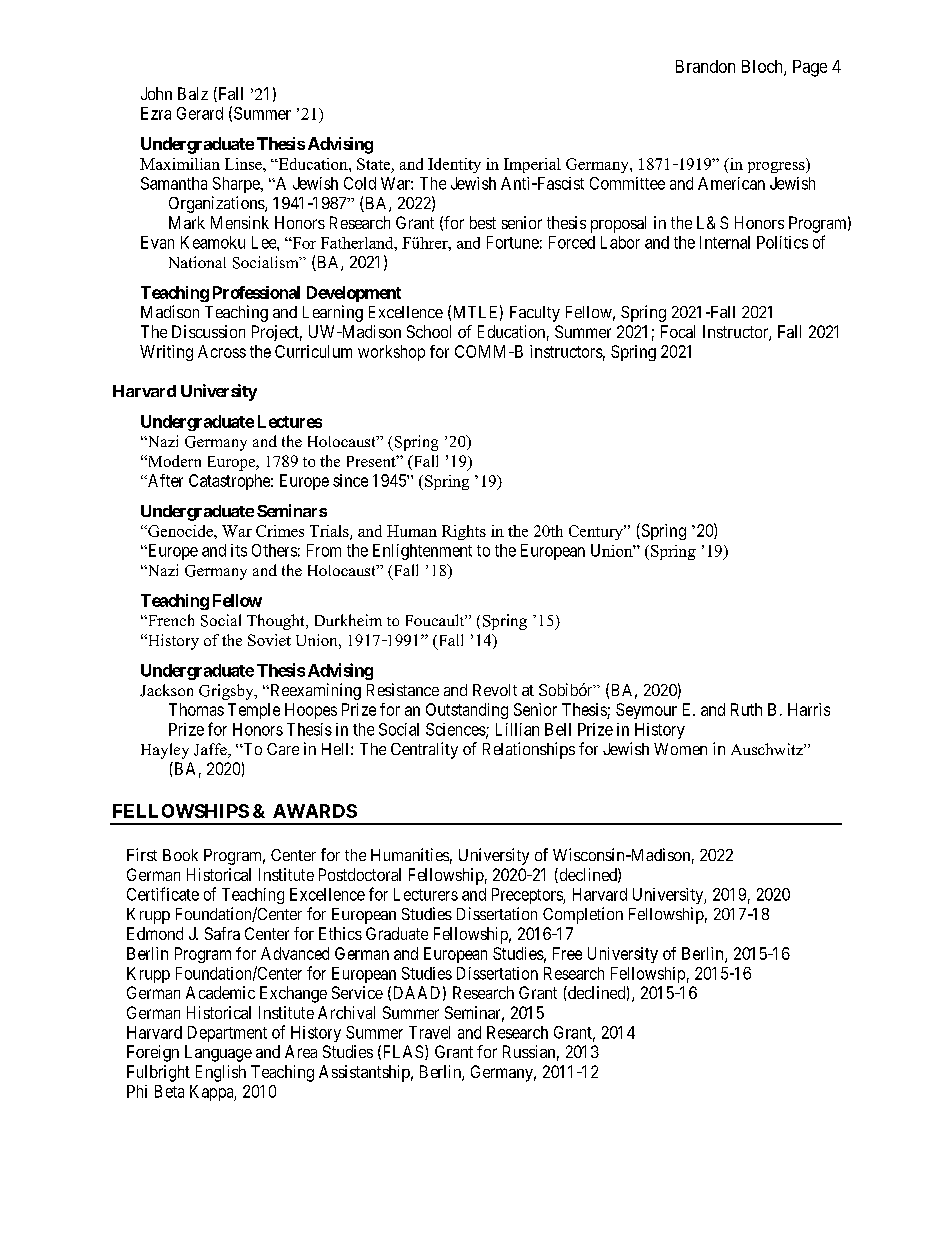 The height and width of the screenshot is (1233, 952). What do you see at coordinates (583, 915) in the screenshot?
I see `Completion` at bounding box center [583, 915].
